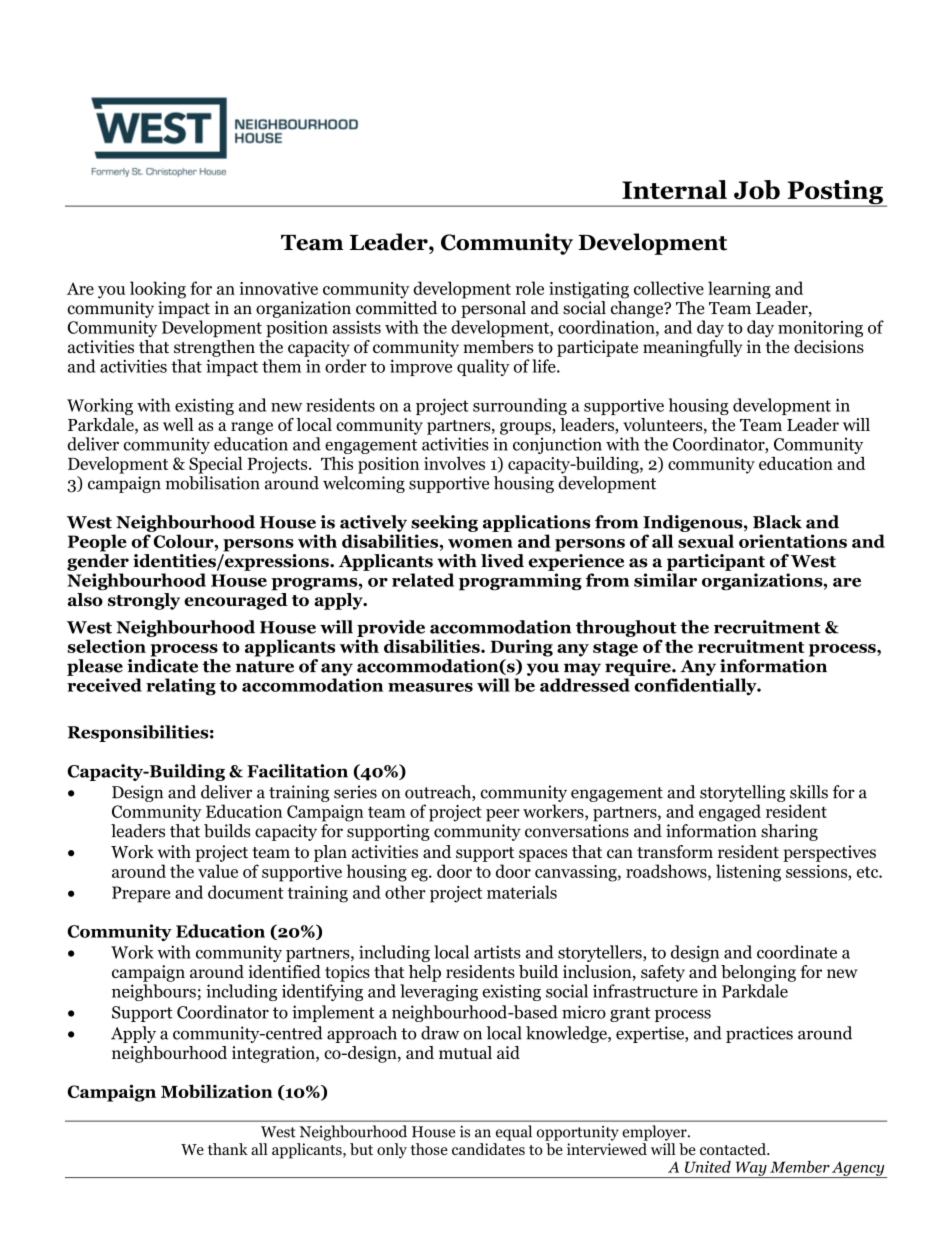  What do you see at coordinates (181, 687) in the image?
I see `relating` at bounding box center [181, 687].
